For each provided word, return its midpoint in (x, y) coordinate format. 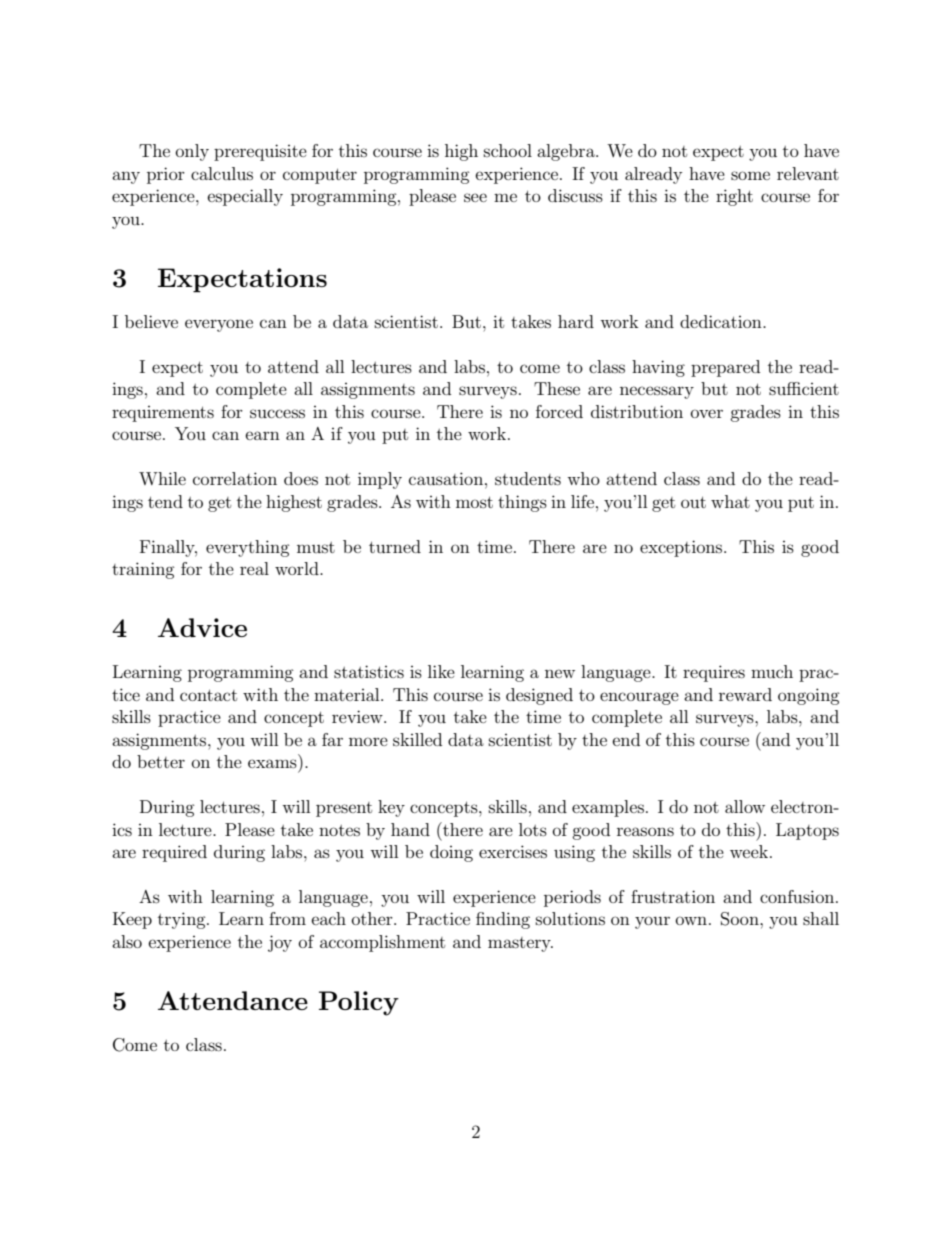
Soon (741, 919)
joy (280, 943)
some (750, 175)
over (707, 413)
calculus (222, 173)
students (528, 478)
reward (745, 694)
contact (208, 695)
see (475, 197)
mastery (520, 944)
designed (539, 696)
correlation (235, 478)
